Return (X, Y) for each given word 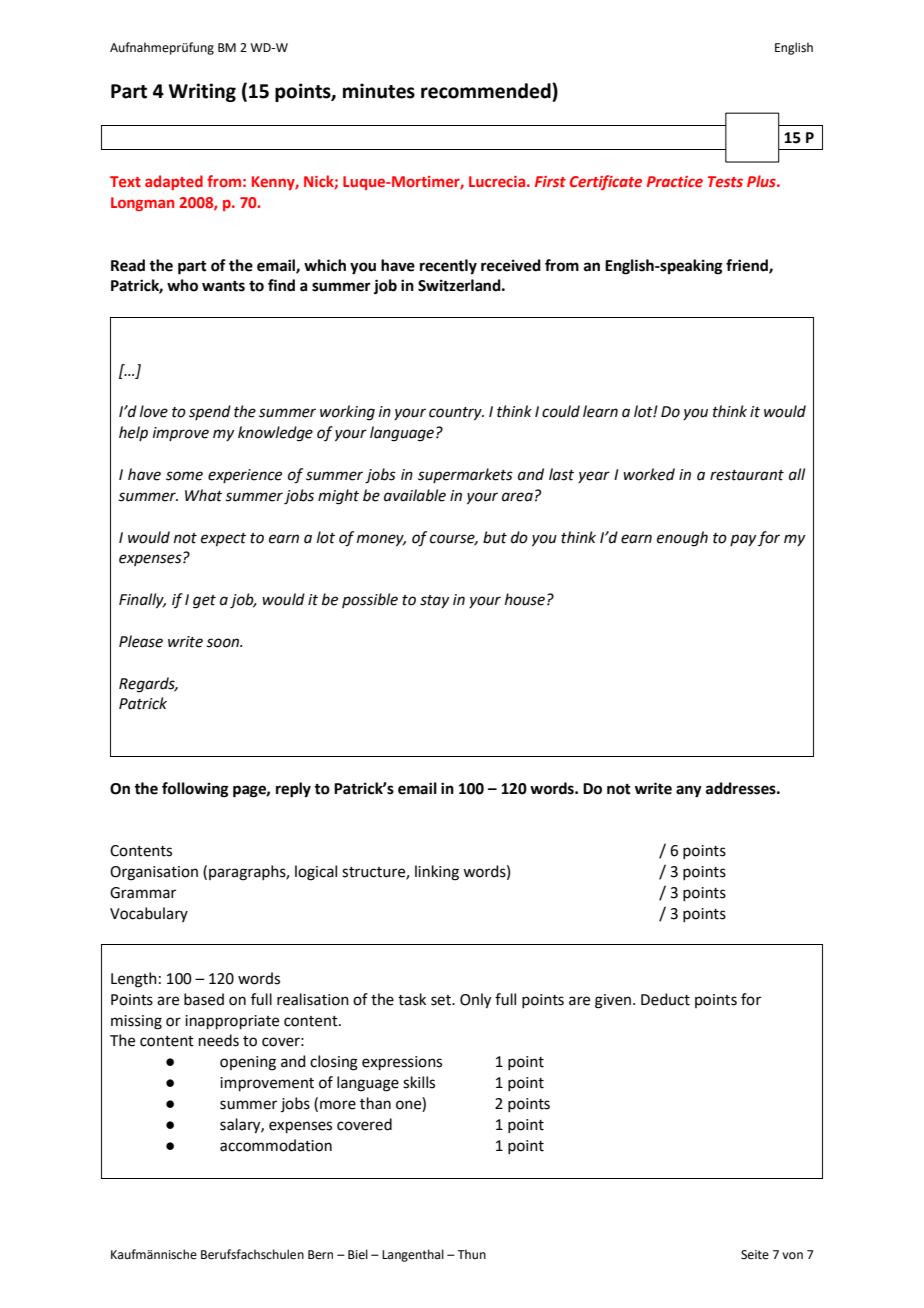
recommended (487, 91)
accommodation (276, 1145)
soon (224, 643)
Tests (725, 181)
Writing (202, 92)
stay (434, 601)
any (689, 791)
